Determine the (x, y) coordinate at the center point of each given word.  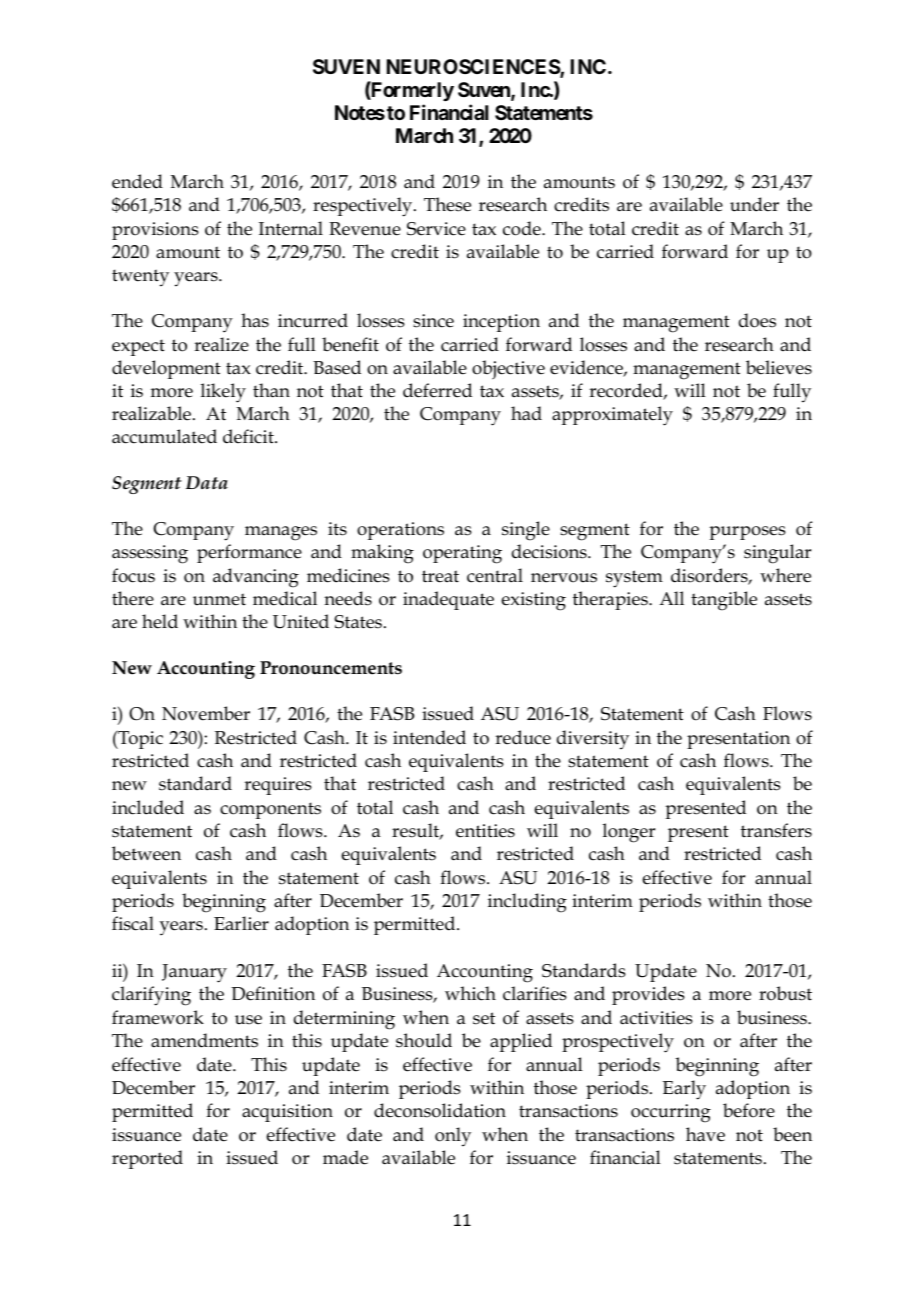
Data (207, 482)
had (526, 413)
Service (436, 229)
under (754, 204)
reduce (523, 737)
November (206, 713)
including (527, 903)
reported (147, 1159)
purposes (747, 533)
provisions (155, 231)
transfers (776, 830)
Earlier (241, 923)
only (453, 1137)
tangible (724, 601)
